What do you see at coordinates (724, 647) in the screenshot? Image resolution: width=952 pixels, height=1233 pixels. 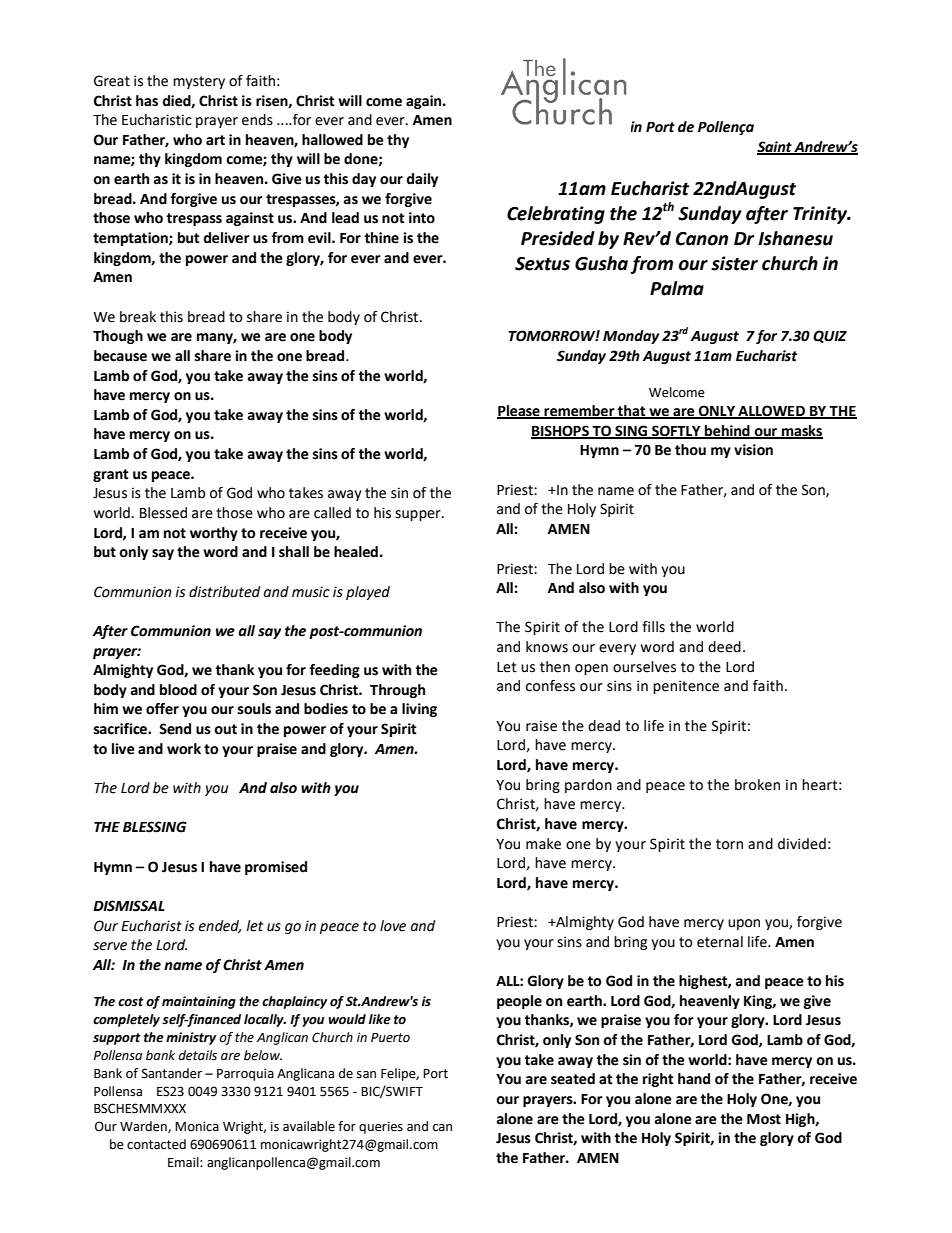 I see `deed` at bounding box center [724, 647].
